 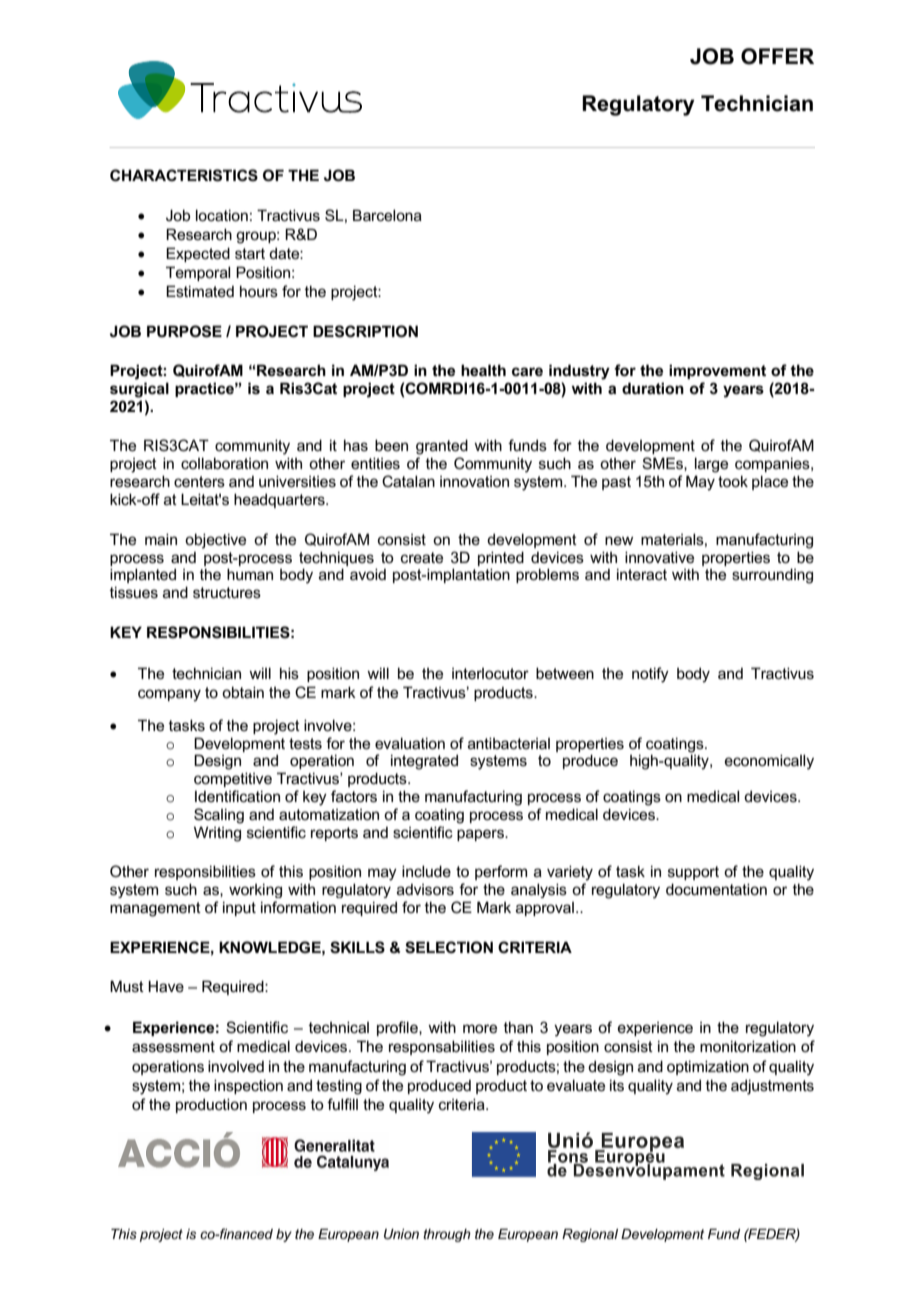 What do you see at coordinates (248, 1086) in the screenshot?
I see `inspection` at bounding box center [248, 1086].
